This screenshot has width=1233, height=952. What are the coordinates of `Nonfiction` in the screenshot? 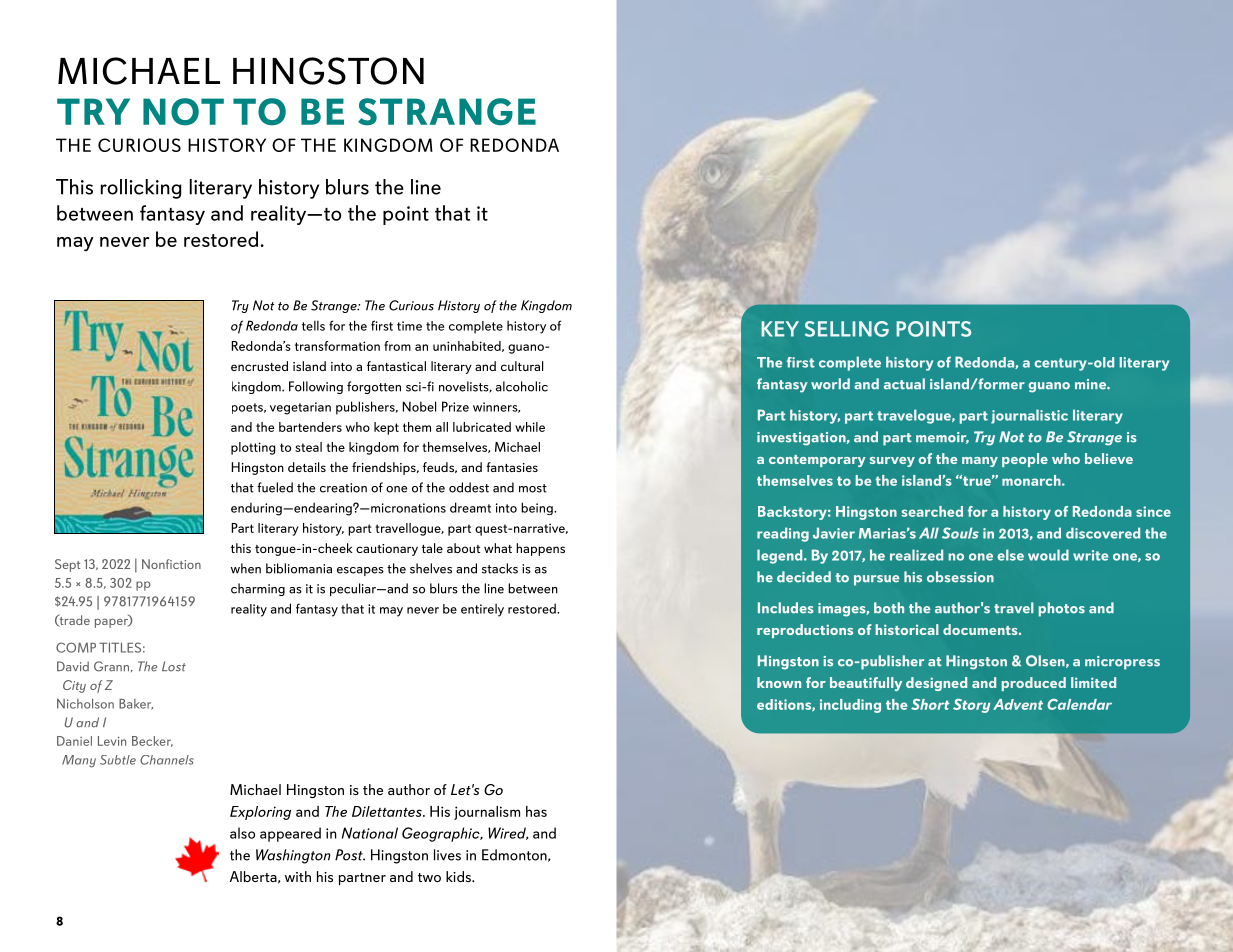 It's located at (171, 564).
